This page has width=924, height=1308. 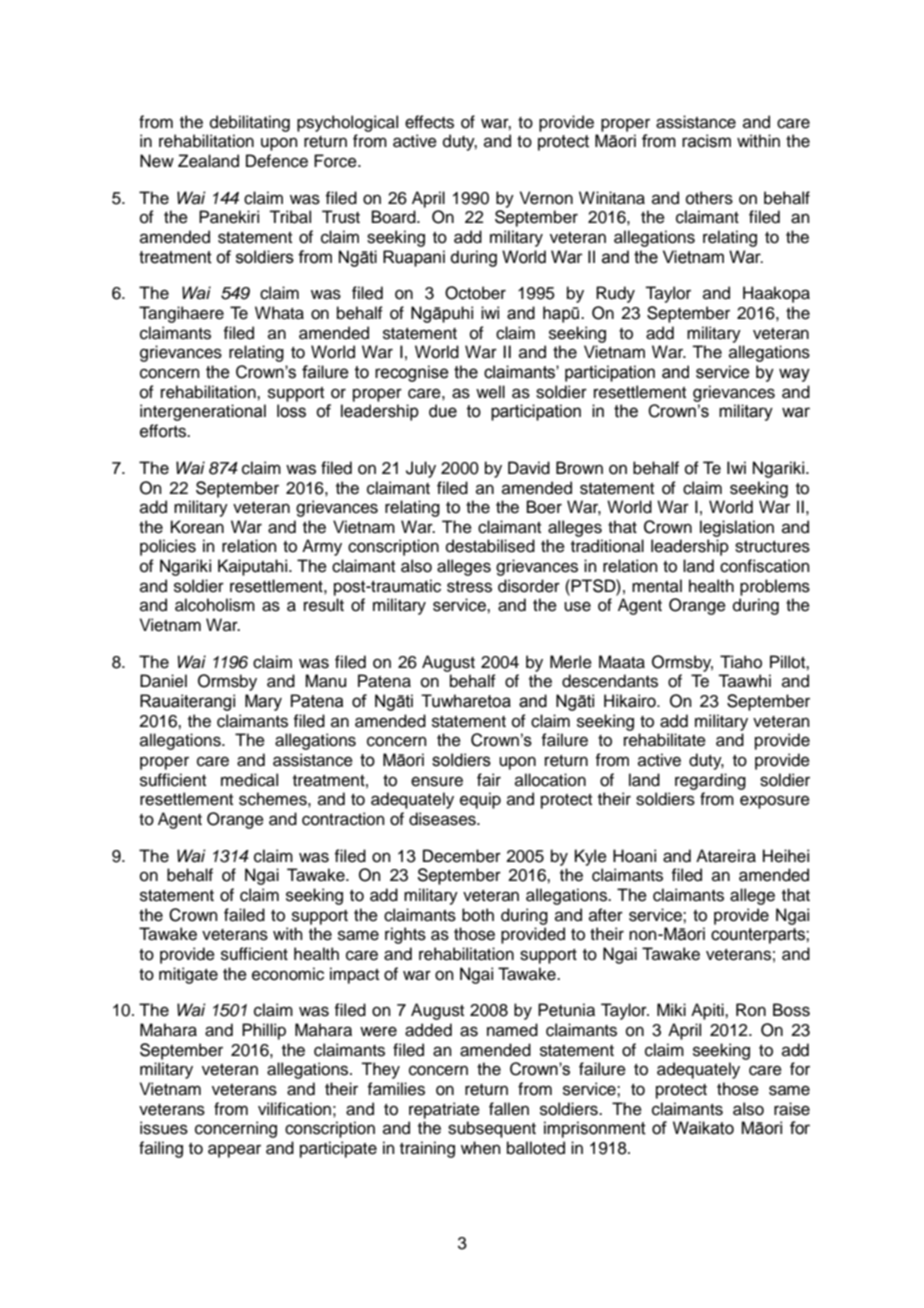 What do you see at coordinates (492, 1129) in the page?
I see `subsequent` at bounding box center [492, 1129].
